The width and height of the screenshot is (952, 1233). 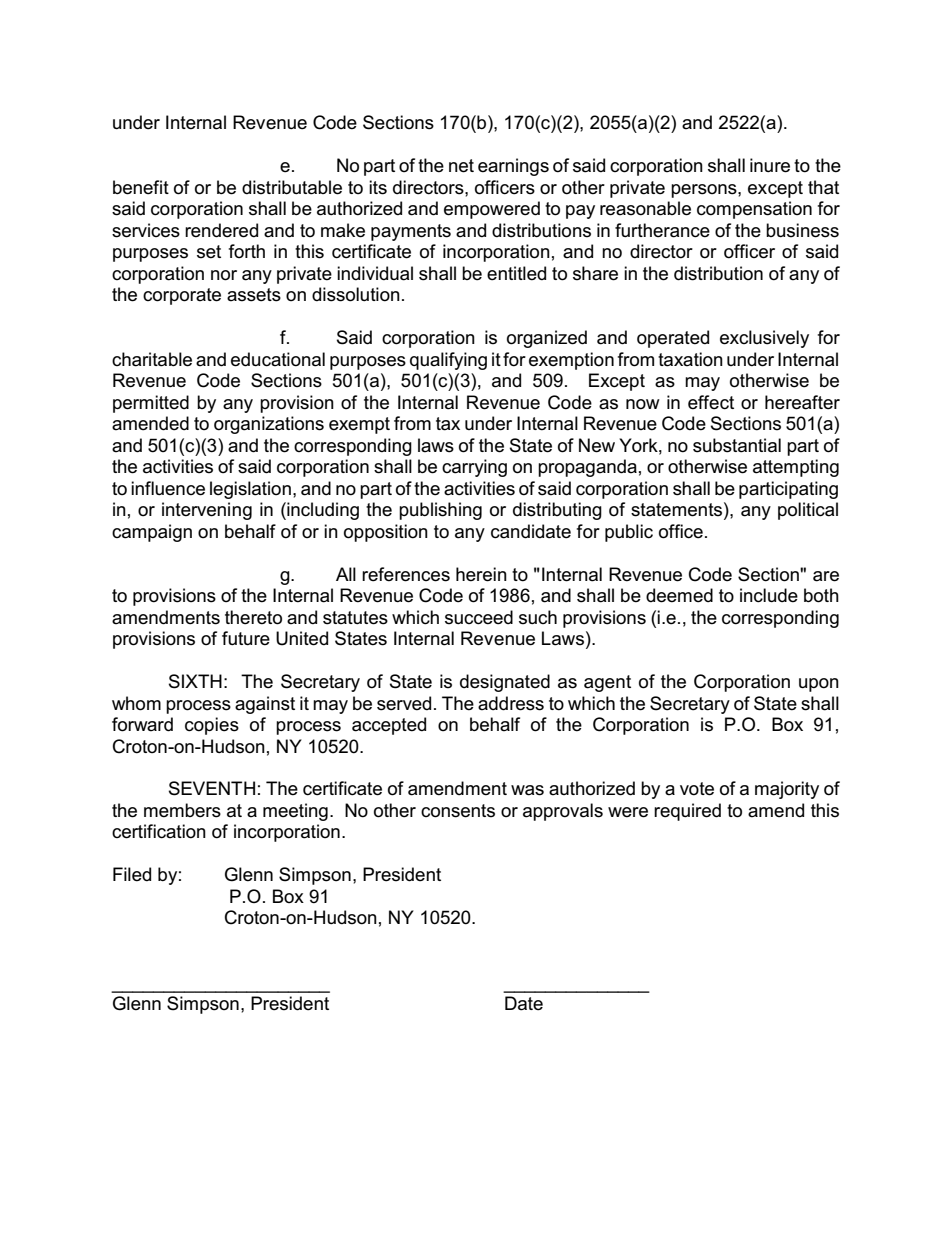 I want to click on SIXTH, so click(x=195, y=681).
